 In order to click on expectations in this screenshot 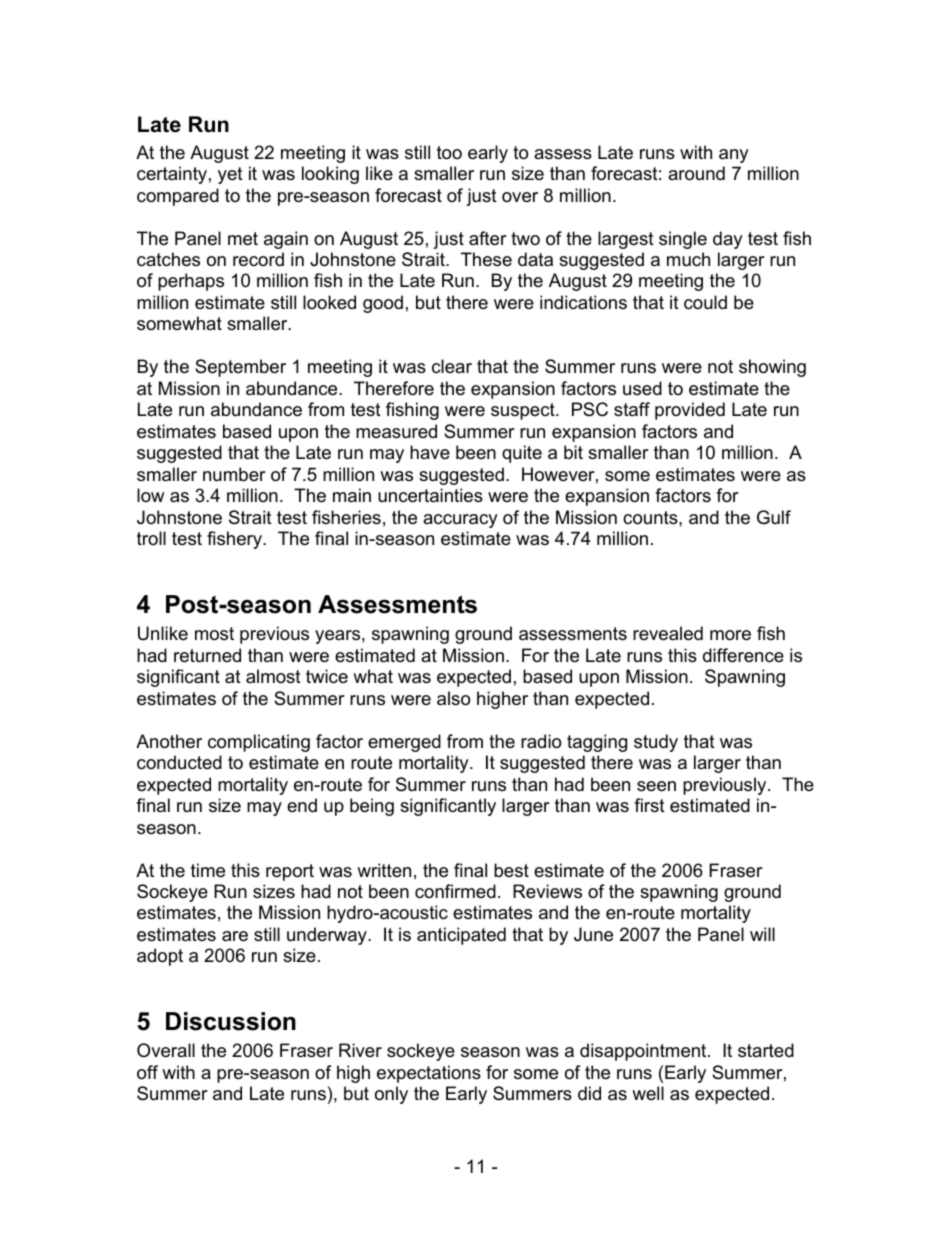, I will do `click(429, 1074)`.
